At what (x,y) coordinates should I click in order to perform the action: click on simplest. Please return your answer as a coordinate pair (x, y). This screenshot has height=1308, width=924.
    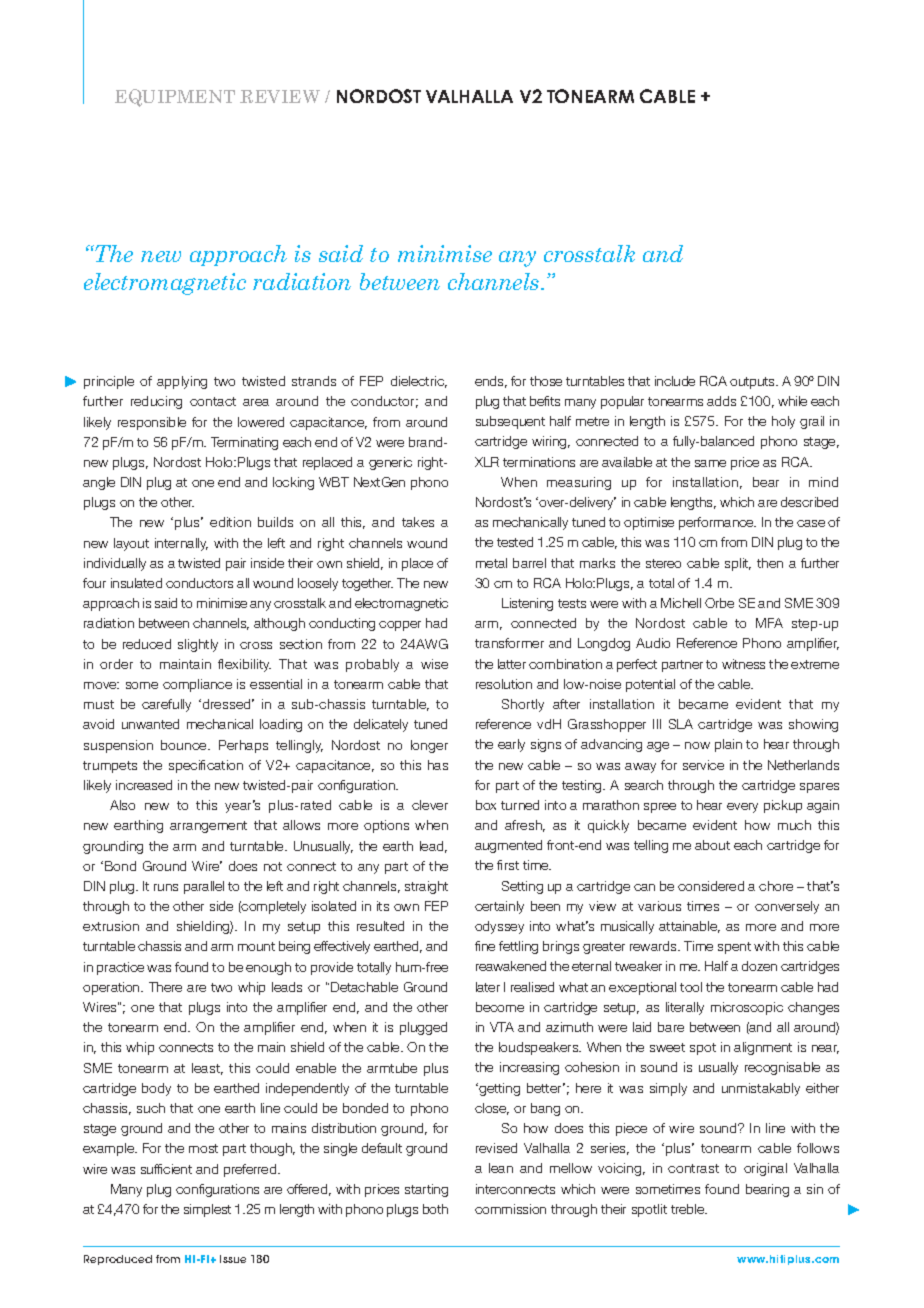
    Looking at the image, I should click on (207, 1210).
